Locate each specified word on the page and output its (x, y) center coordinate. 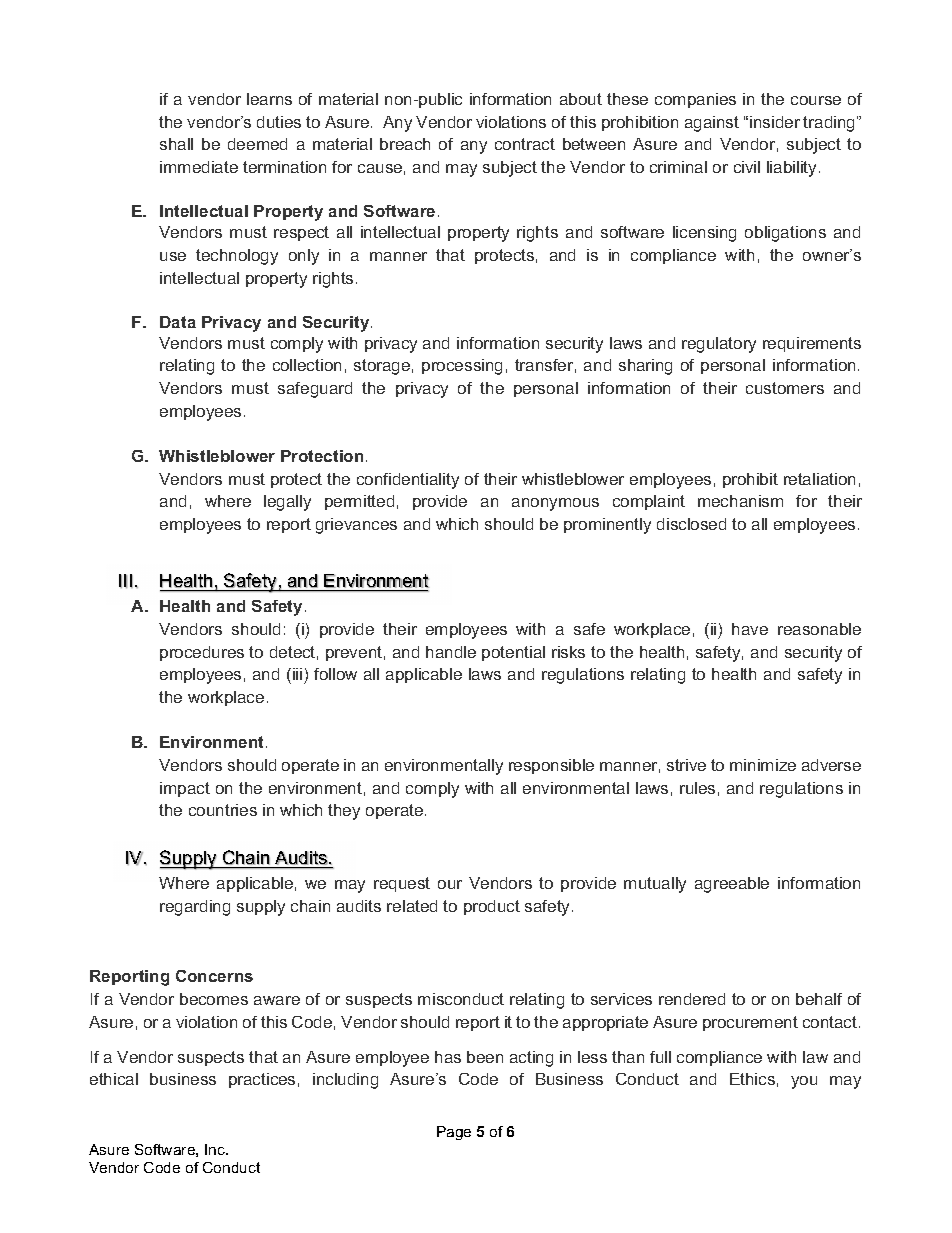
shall (176, 144)
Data (178, 322)
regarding (195, 908)
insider (775, 122)
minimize (763, 765)
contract (525, 144)
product (492, 907)
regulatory (719, 345)
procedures (202, 653)
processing (462, 367)
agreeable (732, 885)
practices (262, 1080)
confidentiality (408, 481)
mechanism (740, 501)
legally (287, 503)
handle (451, 652)
